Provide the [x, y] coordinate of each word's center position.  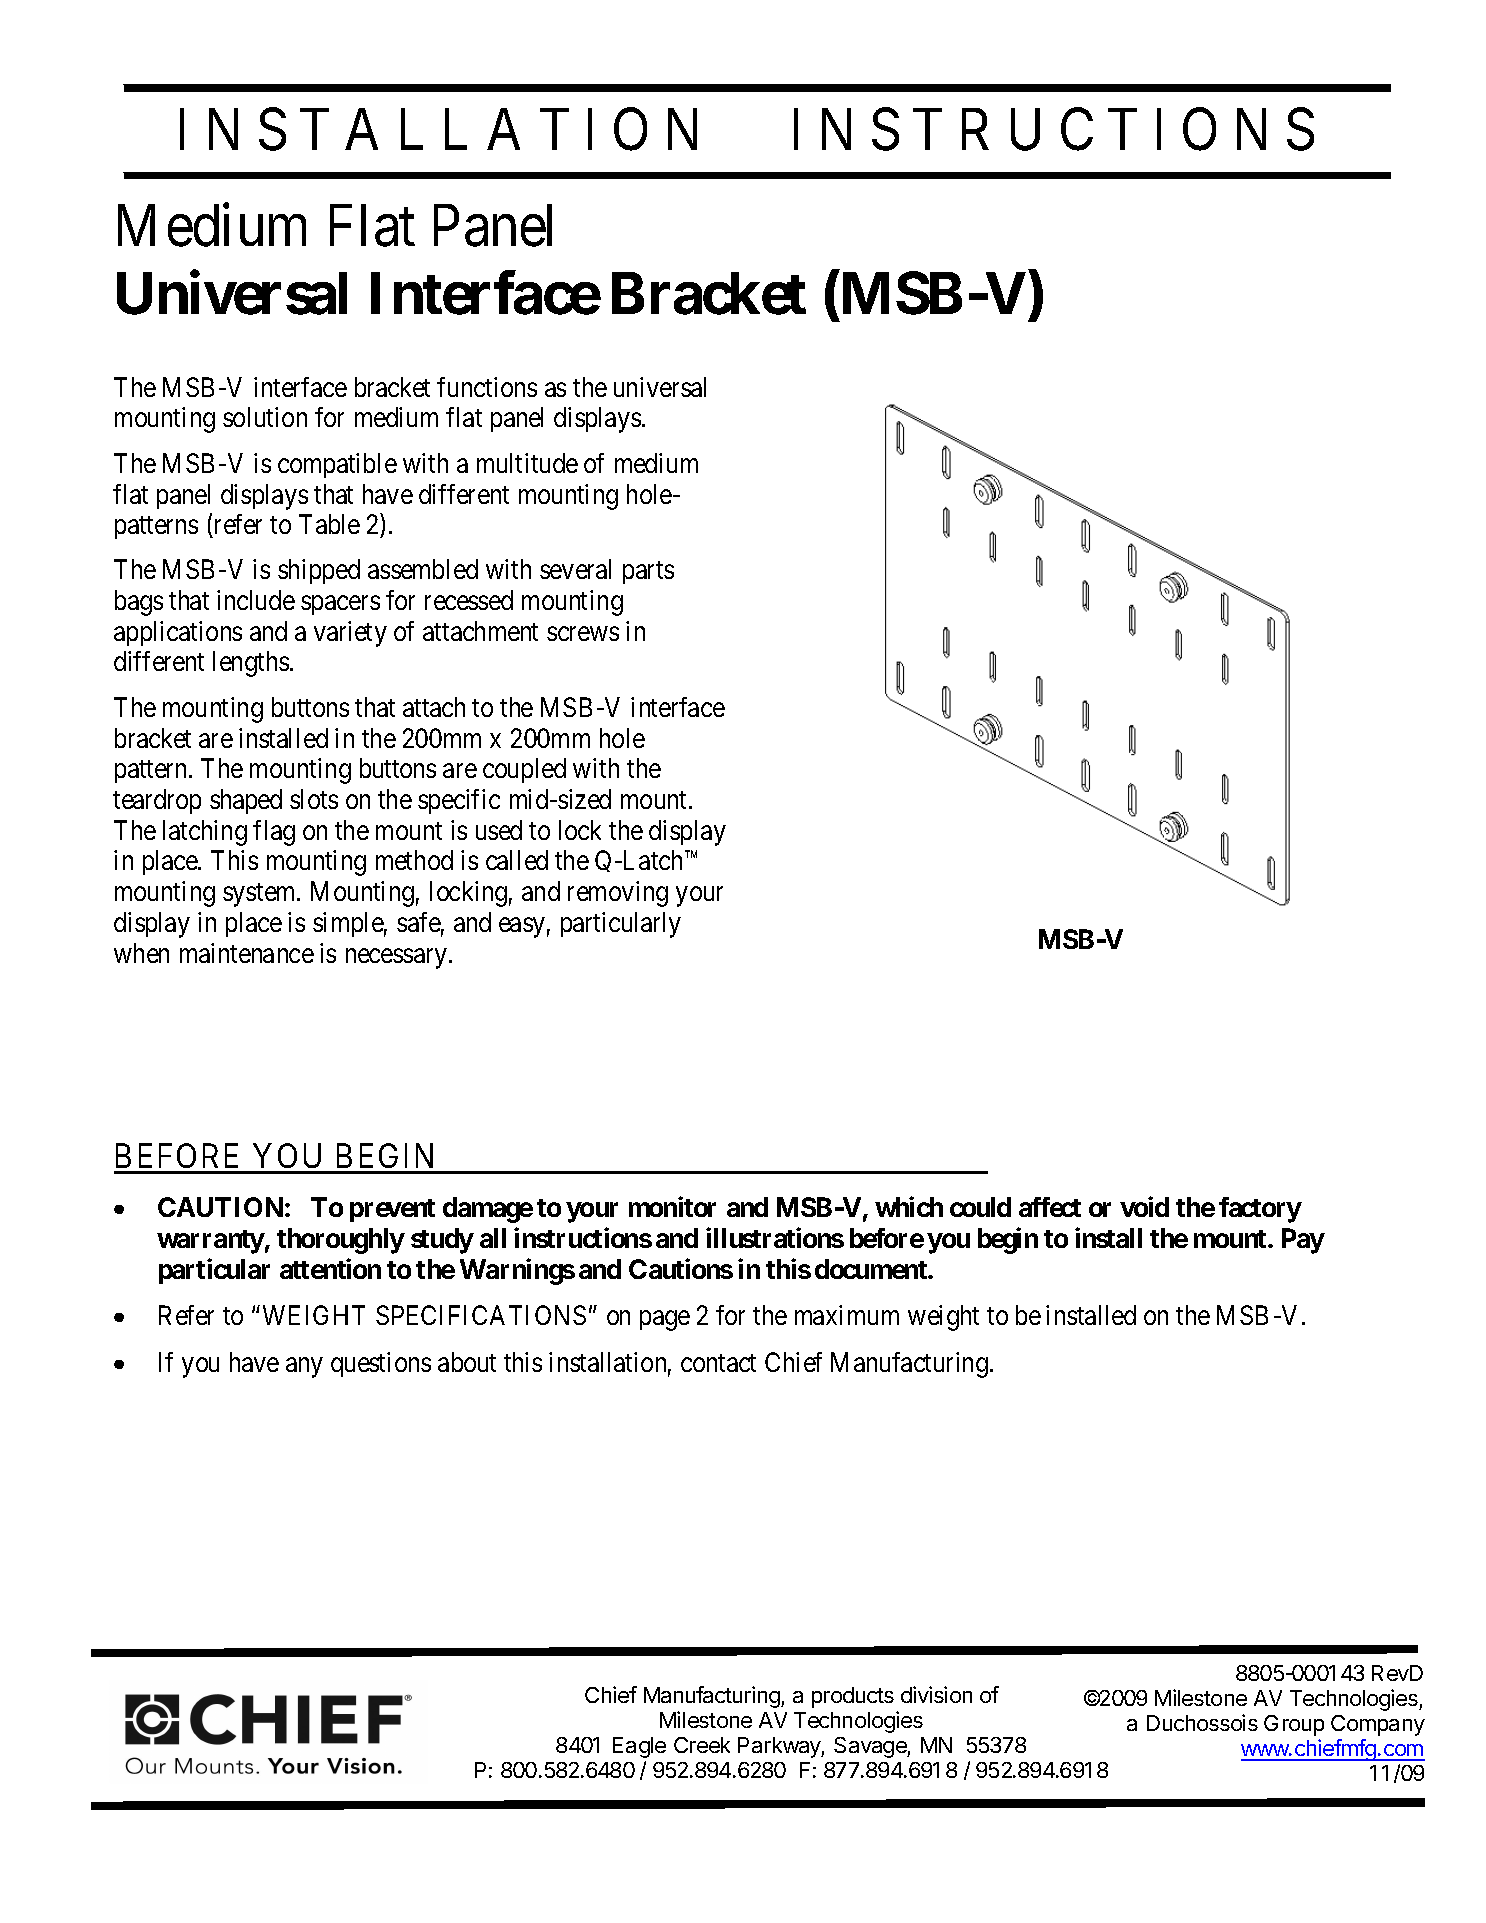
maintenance [247, 953]
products [853, 1697]
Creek [702, 1745]
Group [1294, 1725]
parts [648, 573]
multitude [527, 463]
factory [1260, 1210]
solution [265, 417]
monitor [672, 1207]
